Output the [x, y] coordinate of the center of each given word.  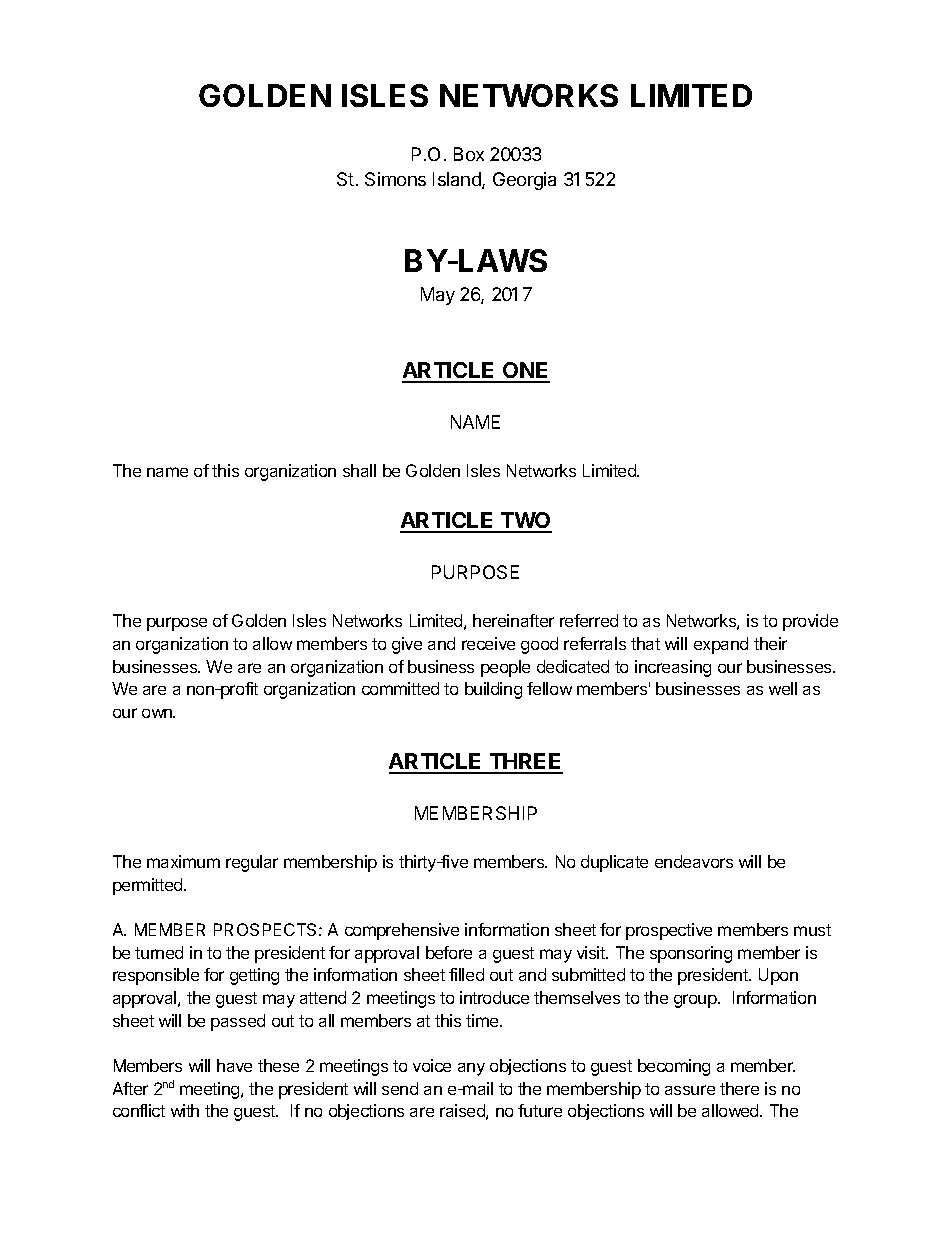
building [493, 690]
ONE [525, 372]
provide [810, 622]
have [234, 1065]
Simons [395, 179]
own [158, 713]
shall [359, 470]
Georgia [524, 181]
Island [458, 180]
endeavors [694, 861]
